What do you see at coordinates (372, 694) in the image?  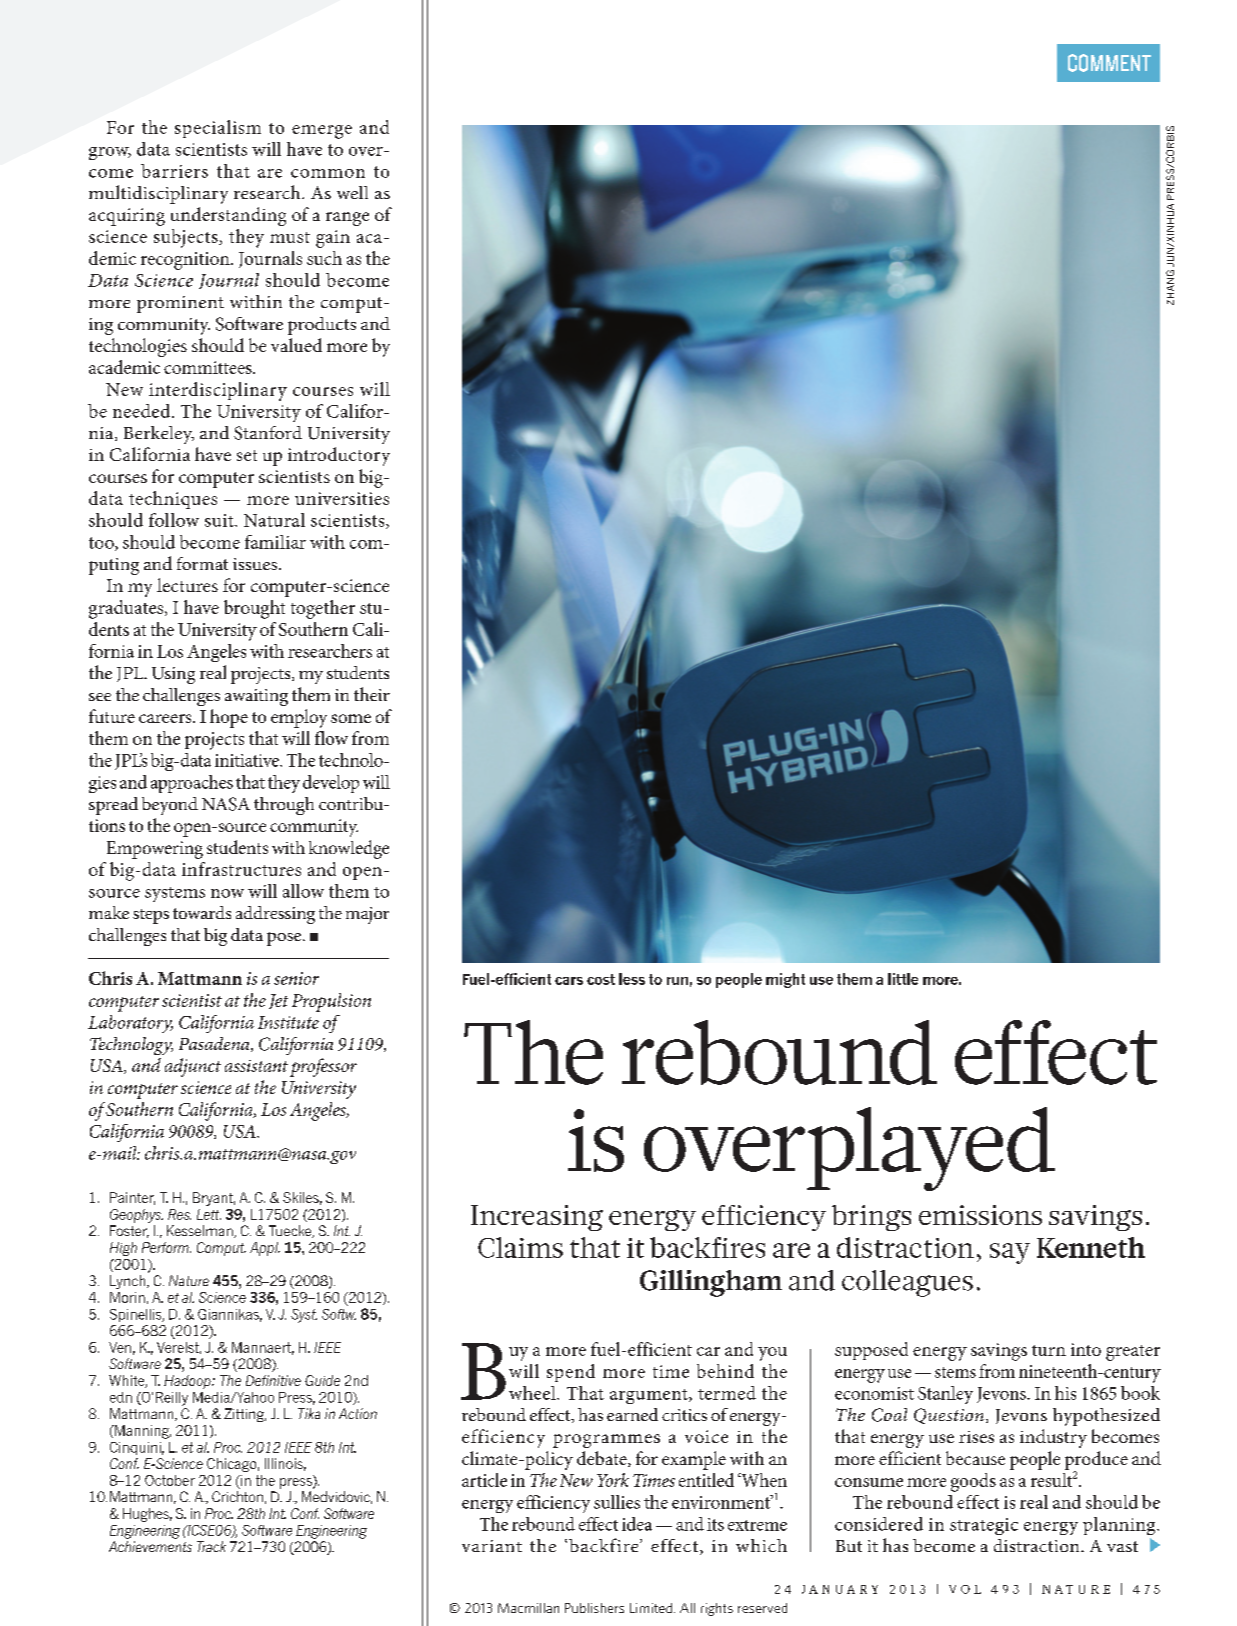 I see `their` at bounding box center [372, 694].
